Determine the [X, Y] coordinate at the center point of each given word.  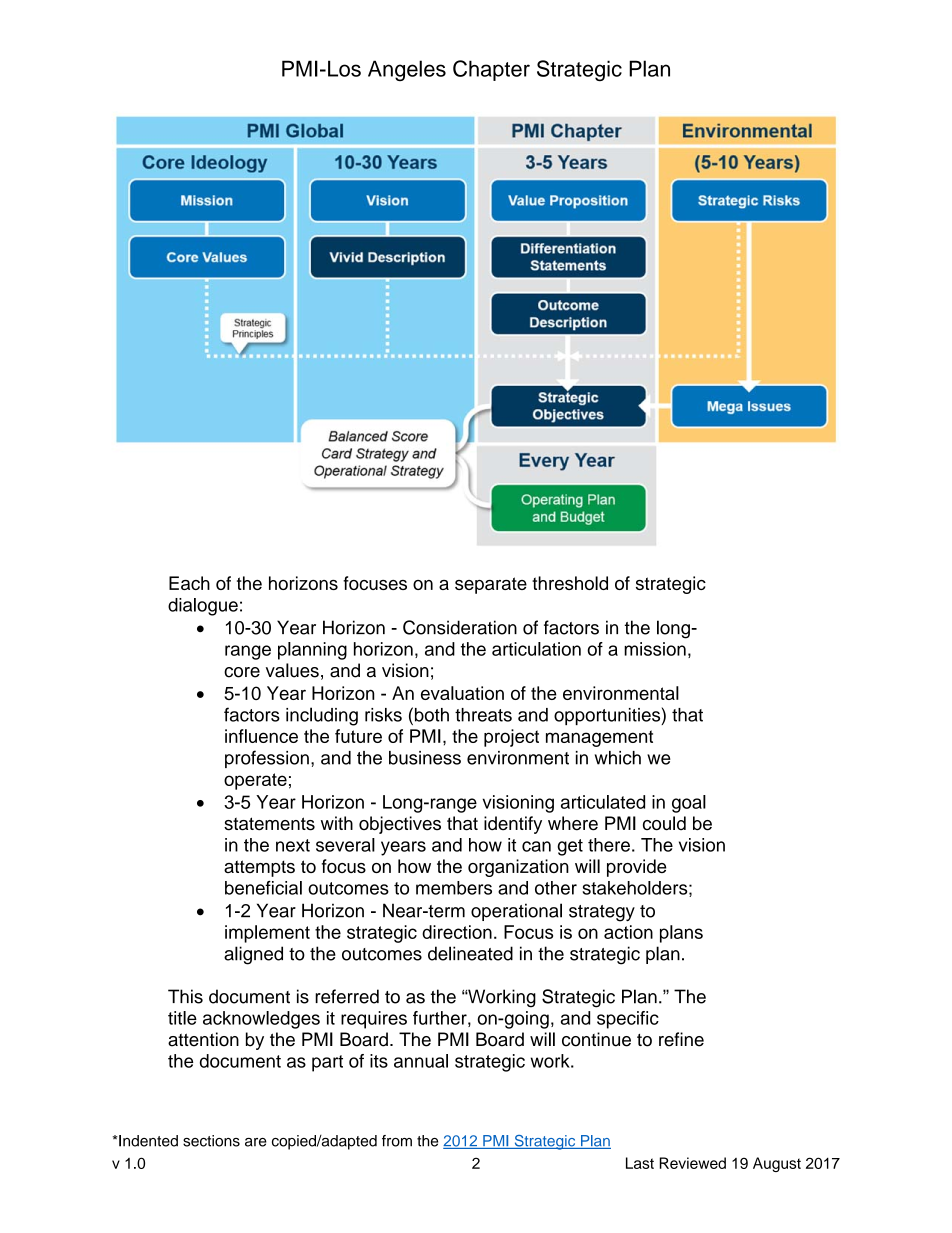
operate [255, 781]
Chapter [491, 70]
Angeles [407, 70]
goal [689, 804]
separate [491, 585]
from [397, 1141]
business [425, 758]
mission [655, 649]
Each [189, 583]
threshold [570, 583]
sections [211, 1141]
